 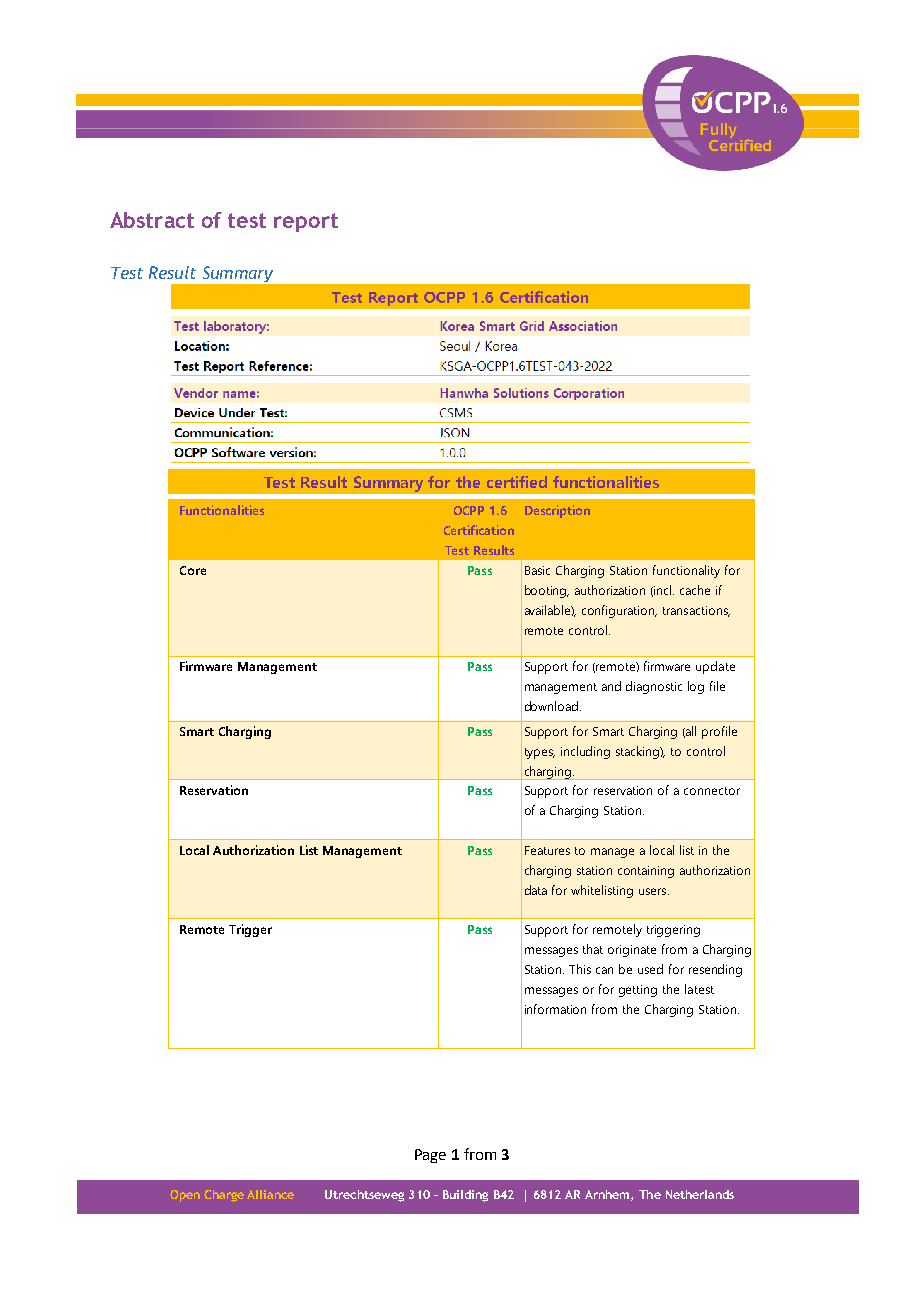 I want to click on Building, so click(x=465, y=1196).
